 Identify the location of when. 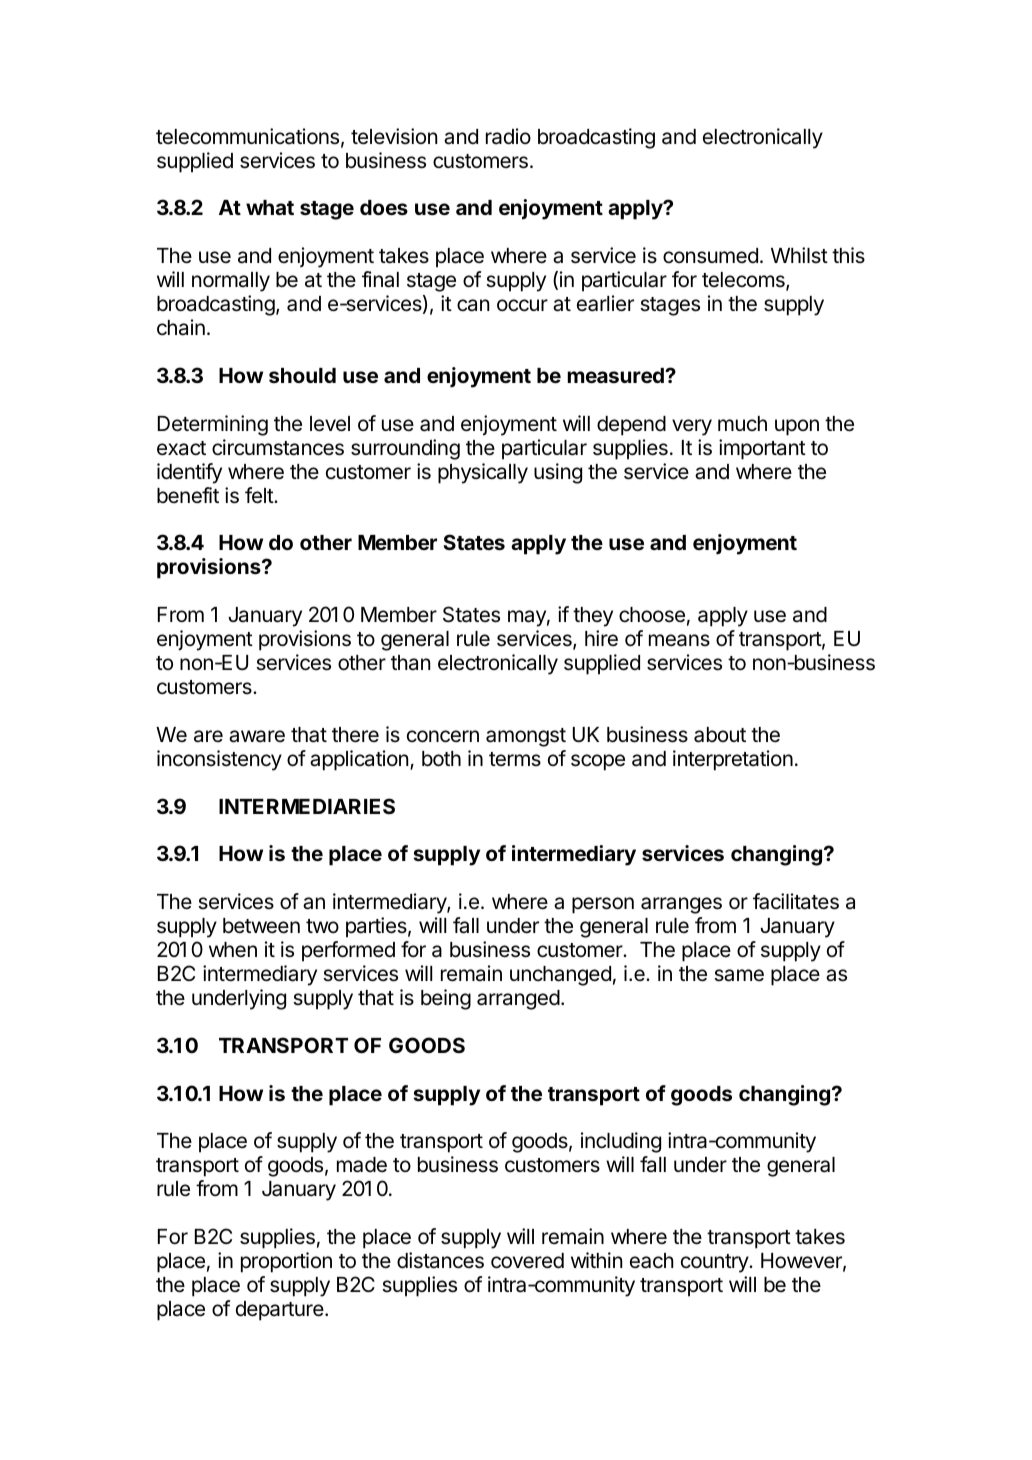
(233, 949).
